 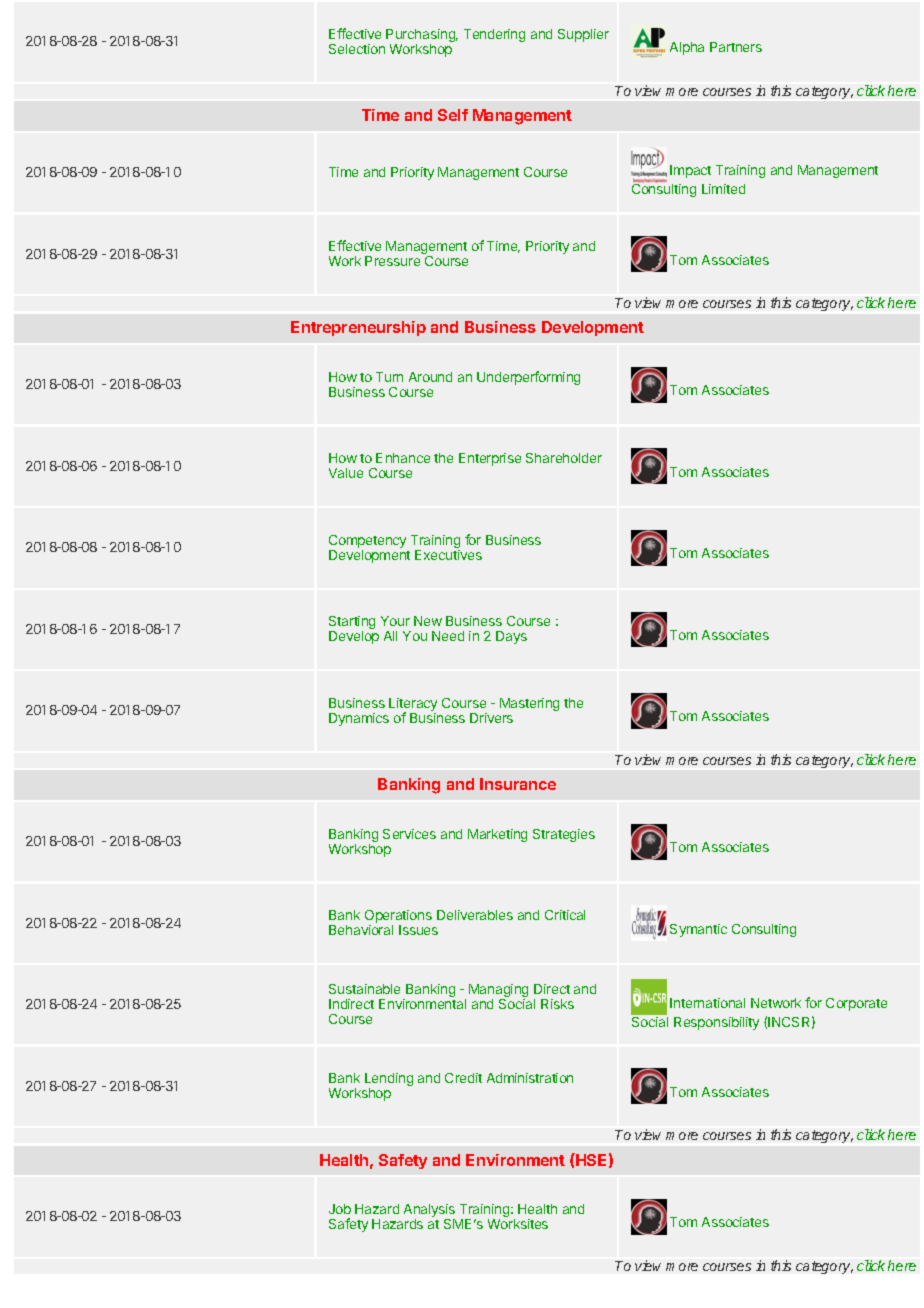 What do you see at coordinates (564, 458) in the screenshot?
I see `Shareholder` at bounding box center [564, 458].
